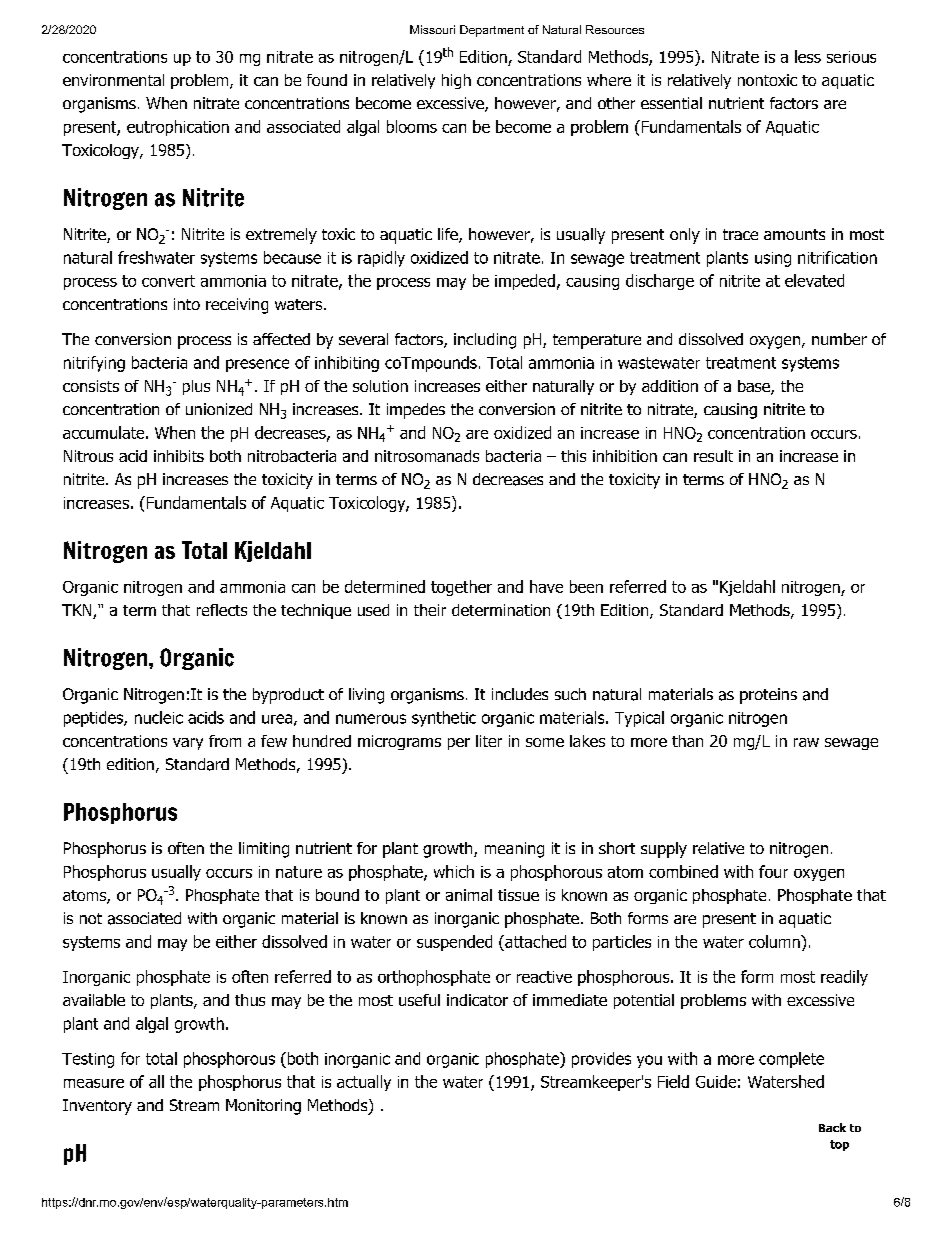 The height and width of the screenshot is (1233, 952). I want to click on life, so click(449, 235).
